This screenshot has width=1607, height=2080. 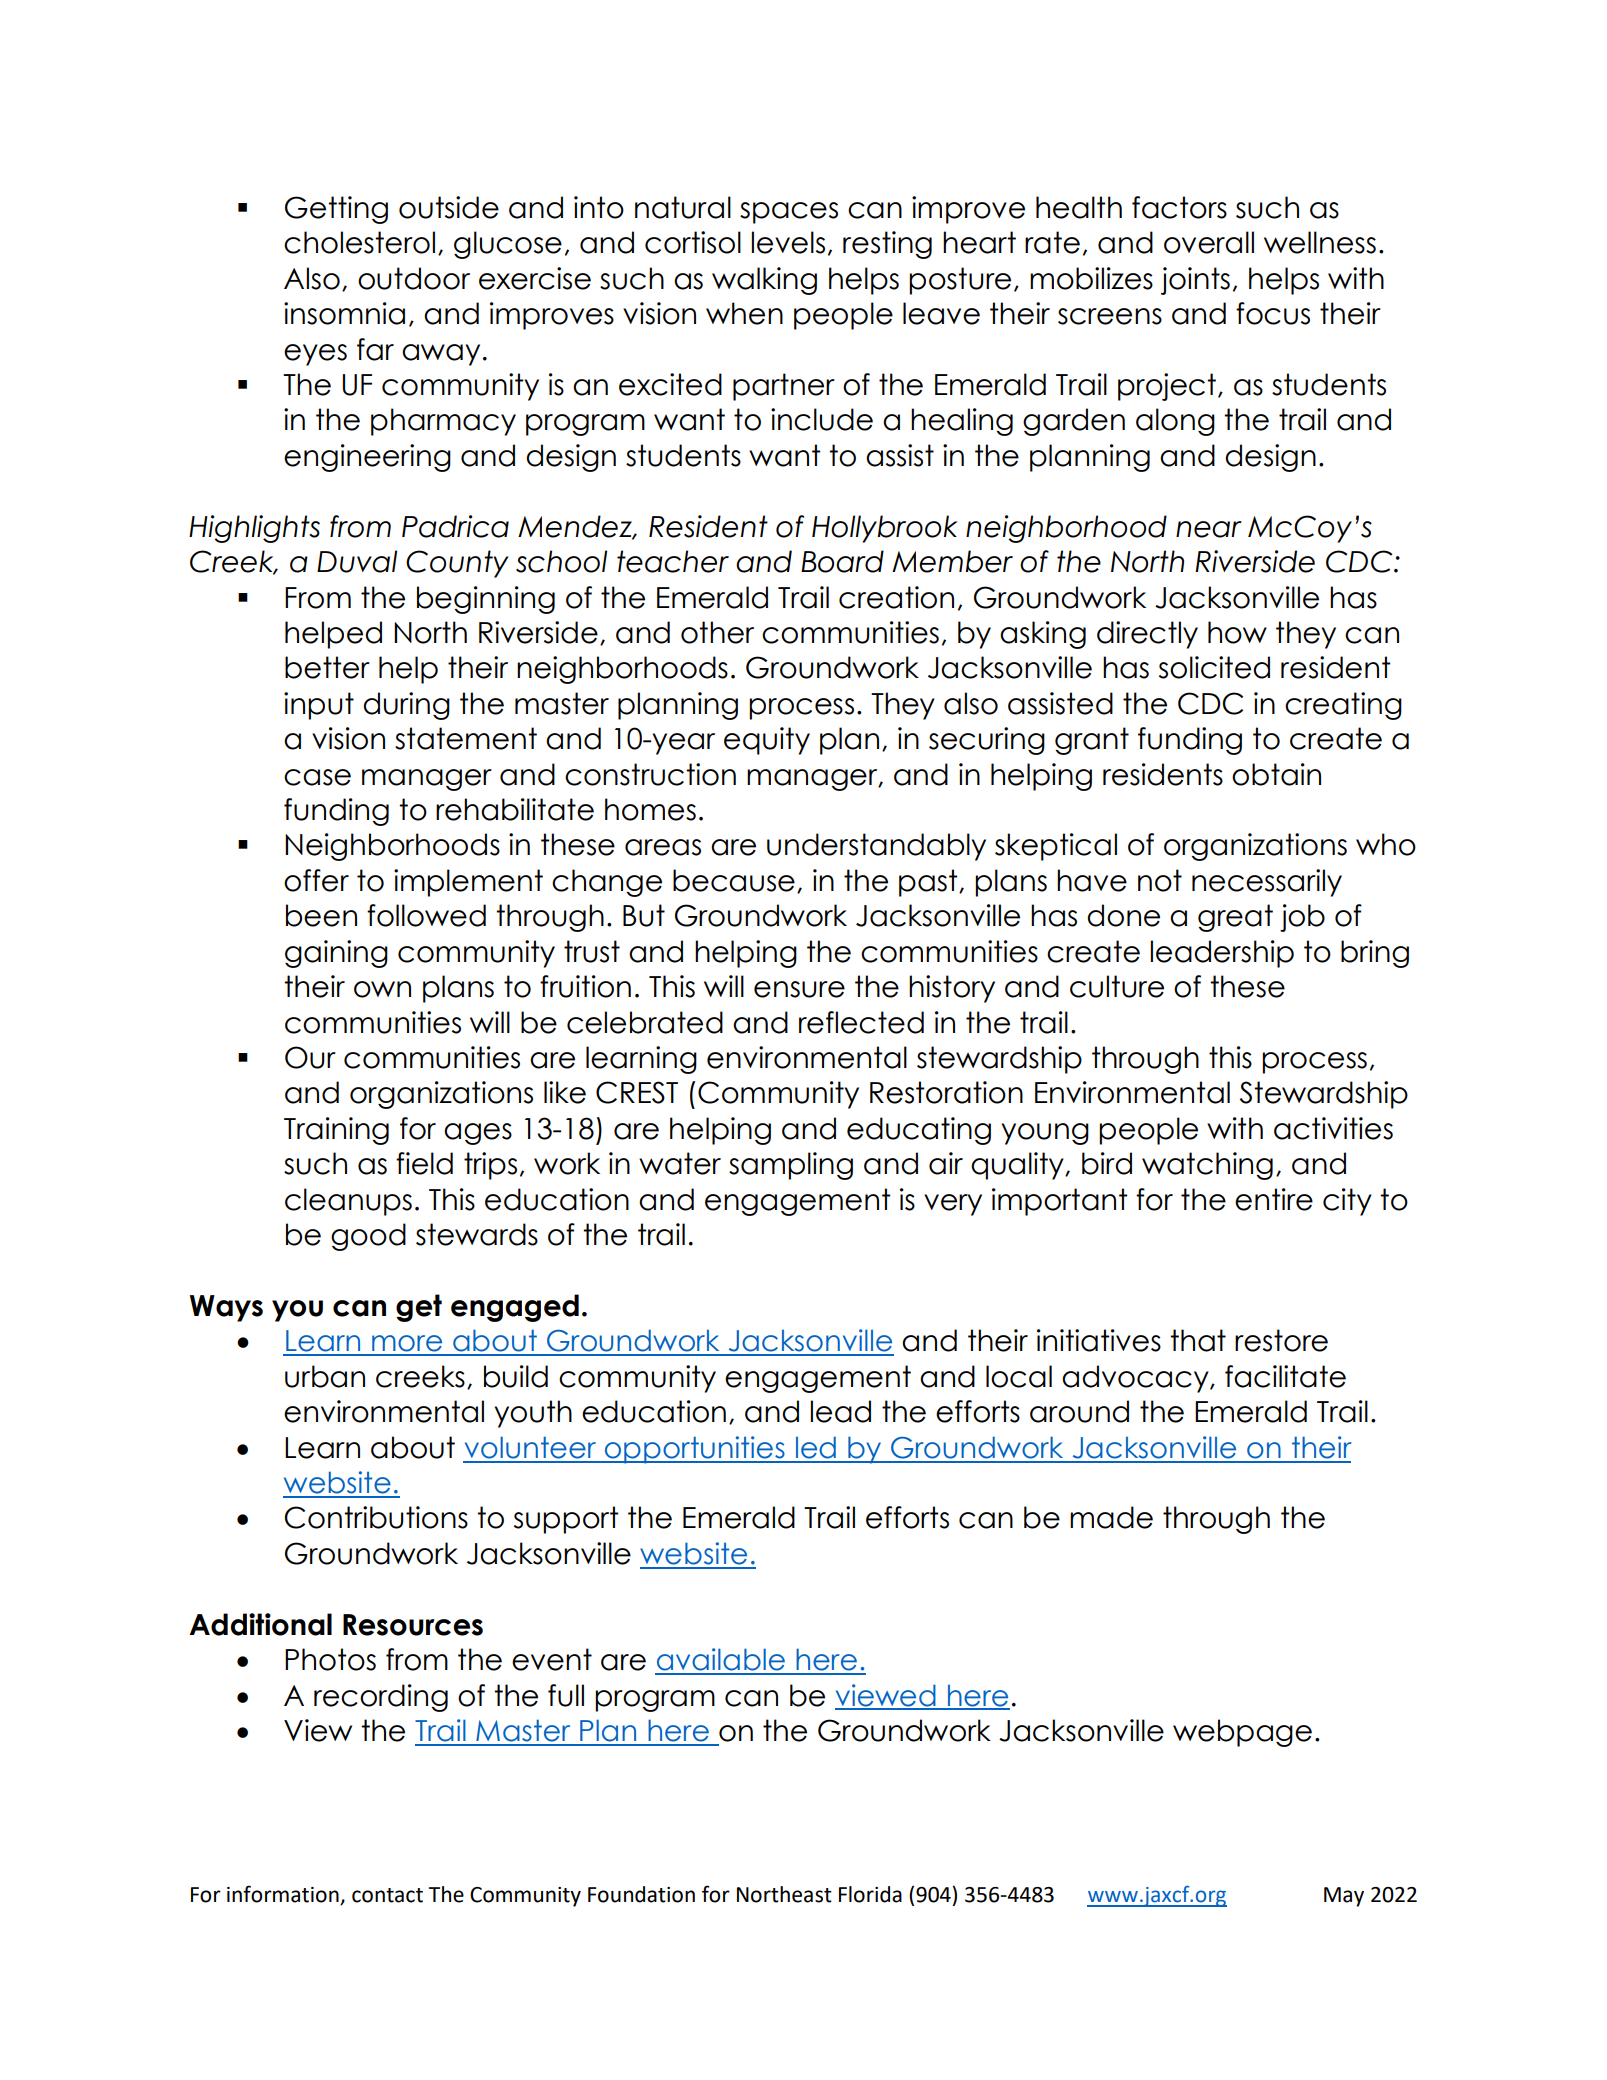 I want to click on overall, so click(x=1209, y=242).
